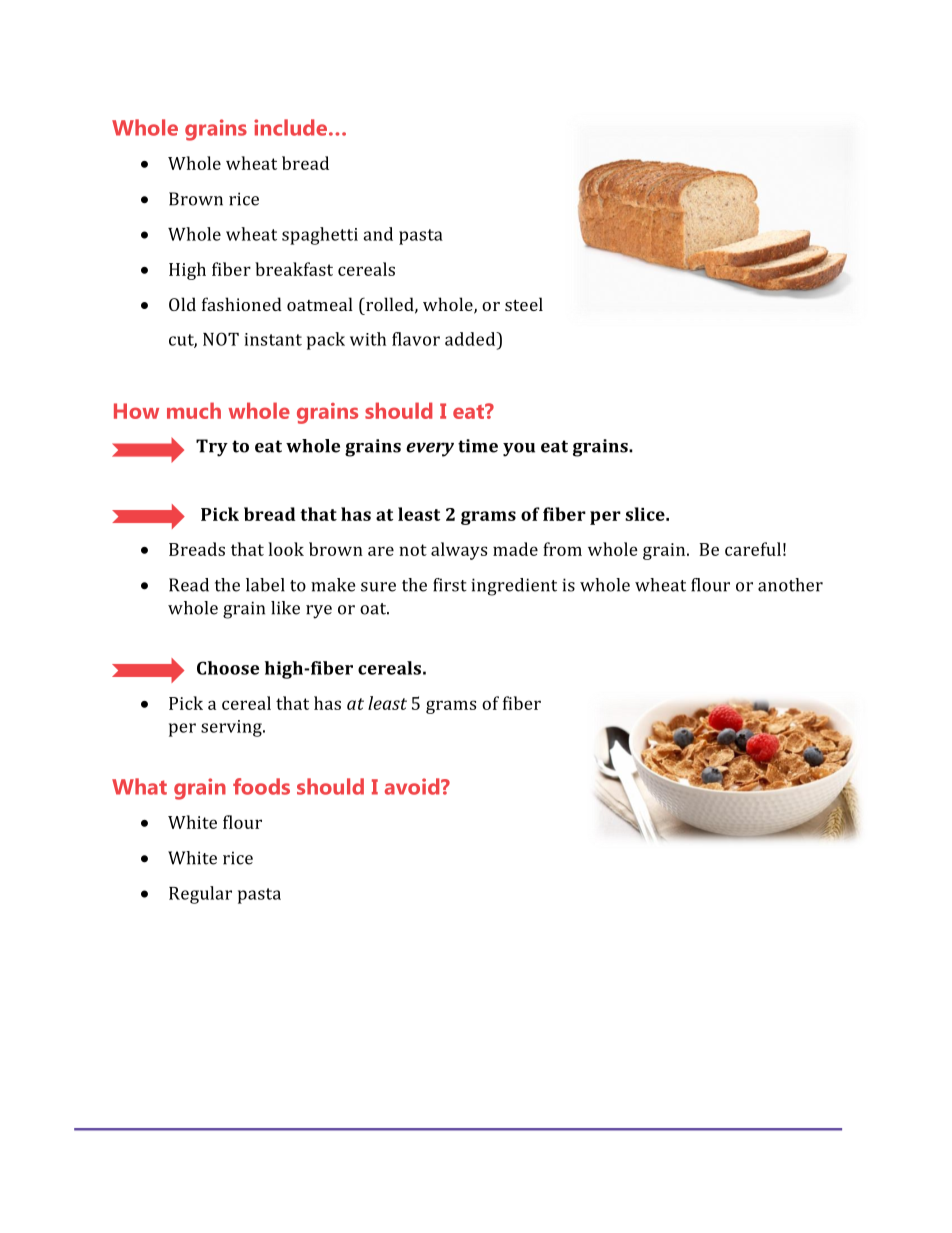 The image size is (952, 1233). What do you see at coordinates (290, 127) in the screenshot?
I see `include` at bounding box center [290, 127].
